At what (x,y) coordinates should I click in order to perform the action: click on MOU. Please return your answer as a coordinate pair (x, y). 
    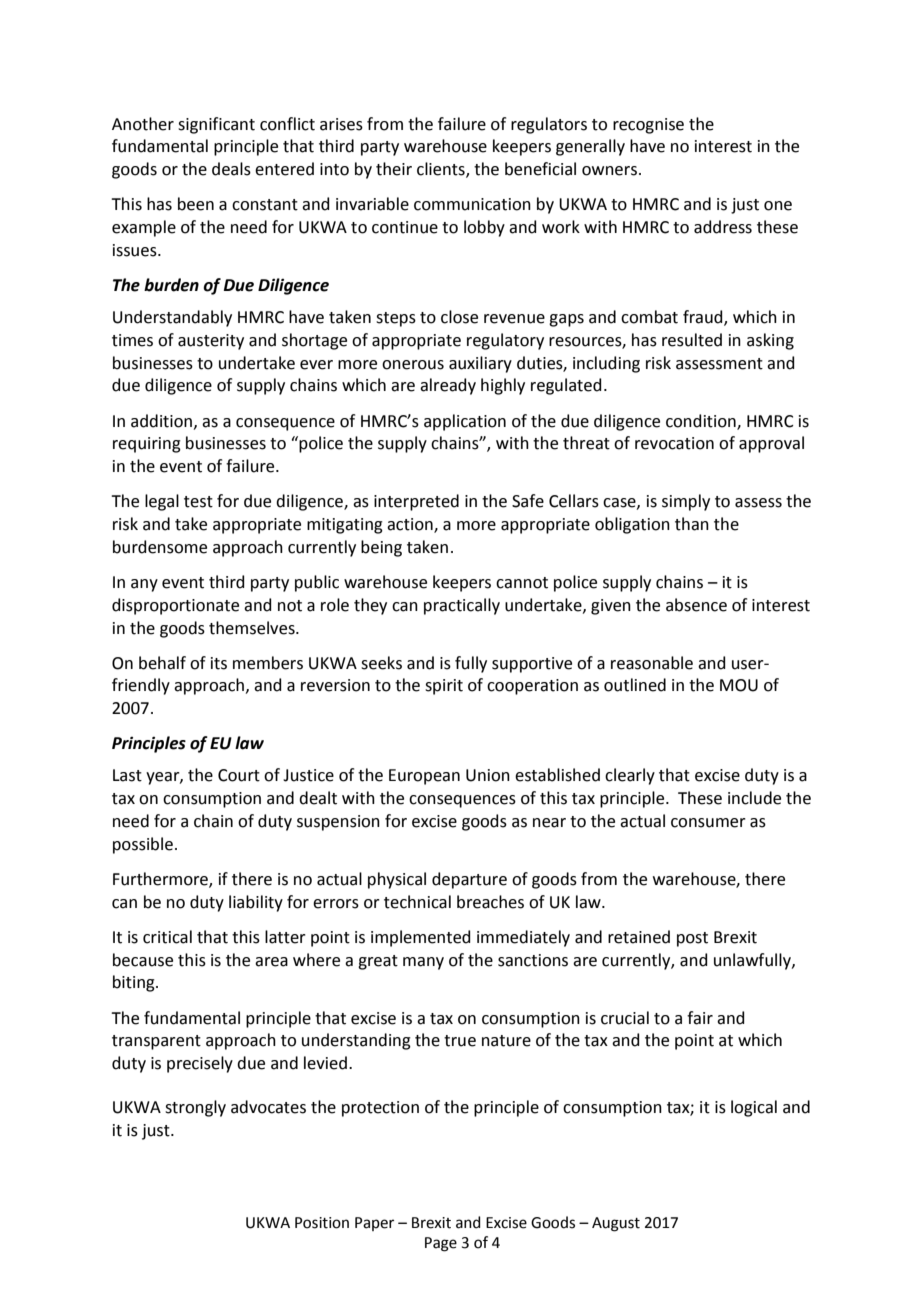
    Looking at the image, I should click on (739, 685).
